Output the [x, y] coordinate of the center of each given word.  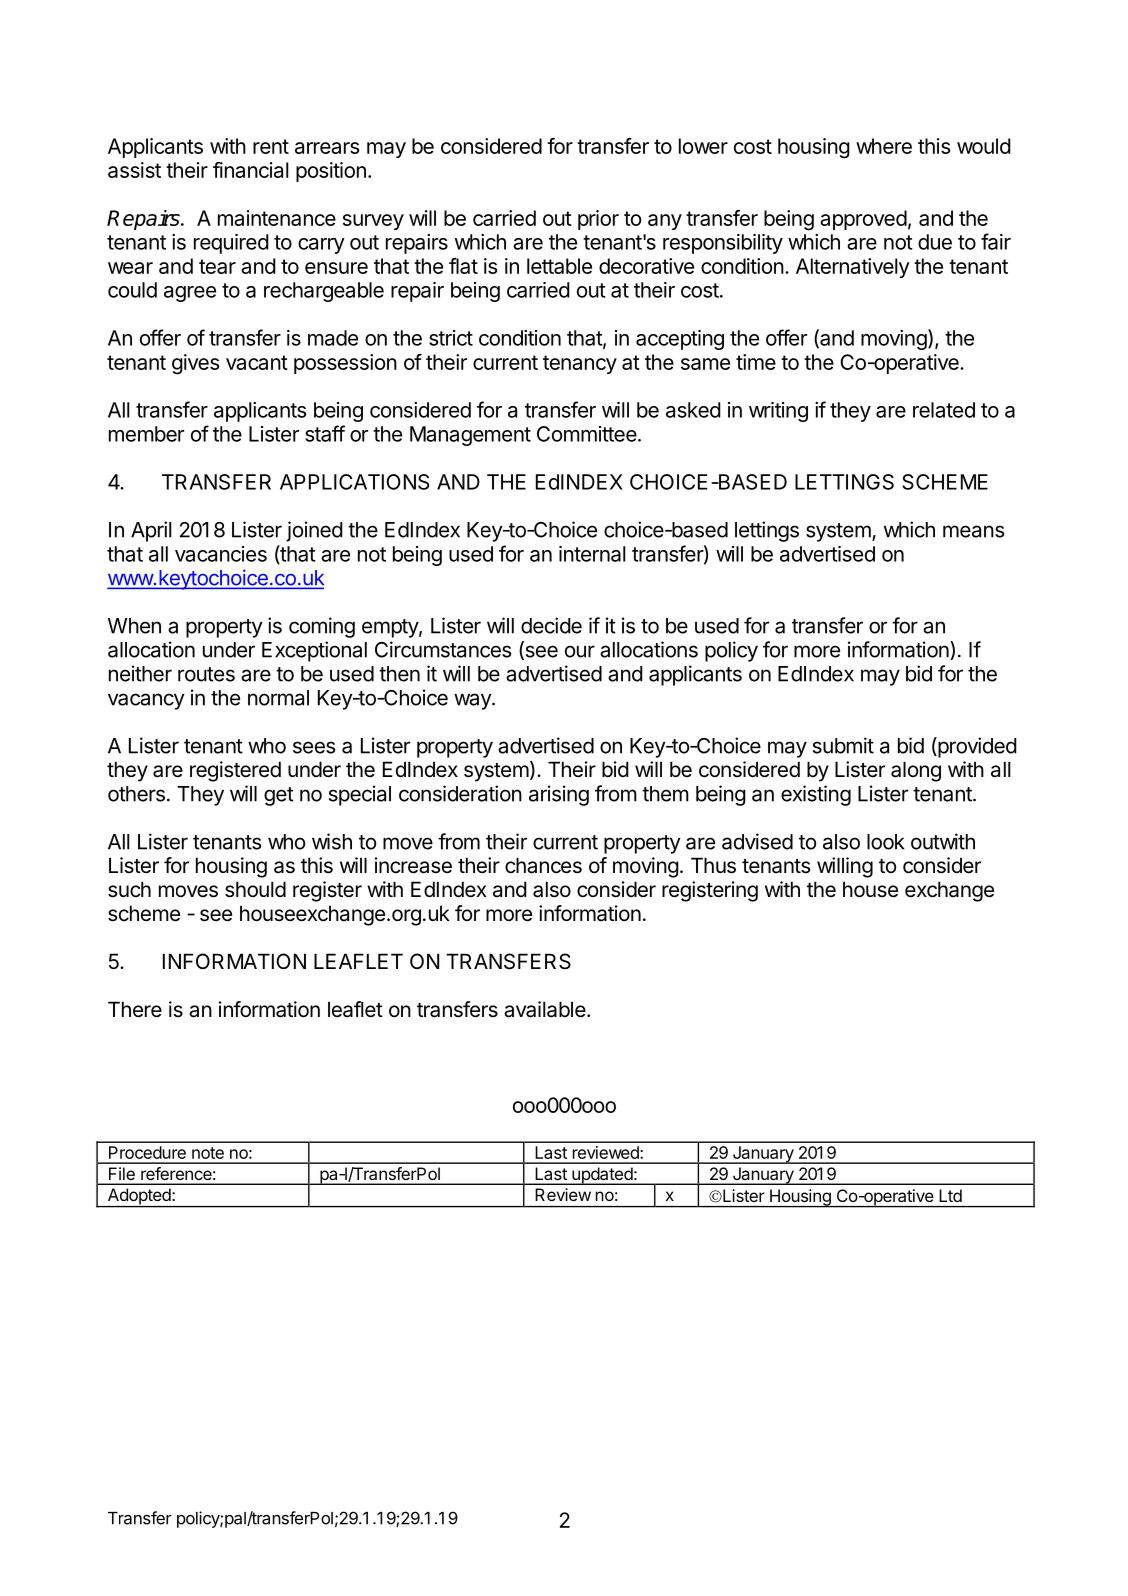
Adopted [139, 1197]
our [580, 651]
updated [602, 1176]
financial [251, 170]
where [884, 146]
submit [843, 745]
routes [206, 674]
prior [598, 220]
